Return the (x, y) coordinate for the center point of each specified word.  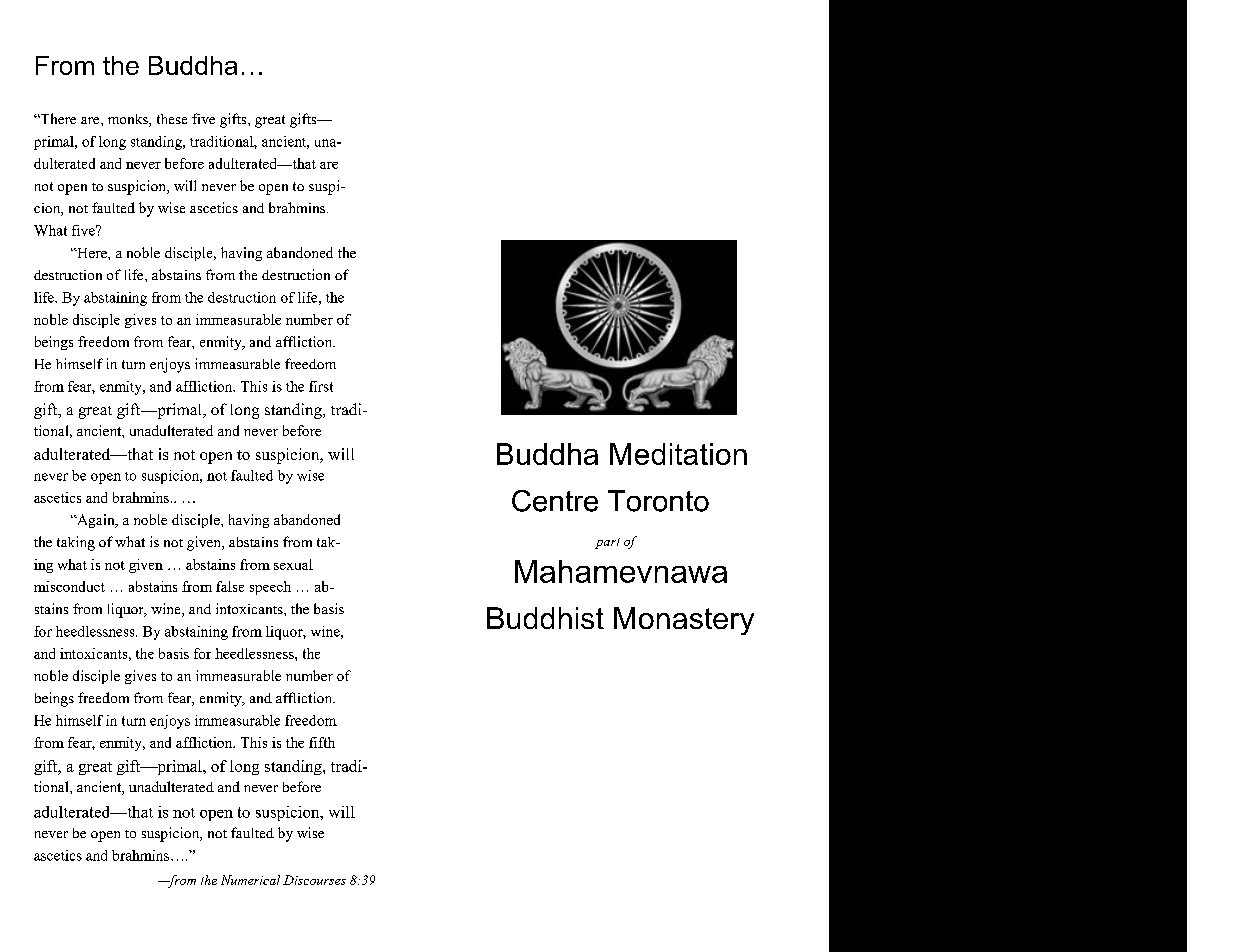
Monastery (684, 621)
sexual (293, 564)
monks (129, 120)
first (321, 386)
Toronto (658, 501)
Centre (555, 501)
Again (96, 521)
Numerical (250, 880)
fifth (322, 742)
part (607, 543)
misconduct (69, 586)
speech (270, 588)
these (172, 119)
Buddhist (545, 618)
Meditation (678, 454)
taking (76, 543)
